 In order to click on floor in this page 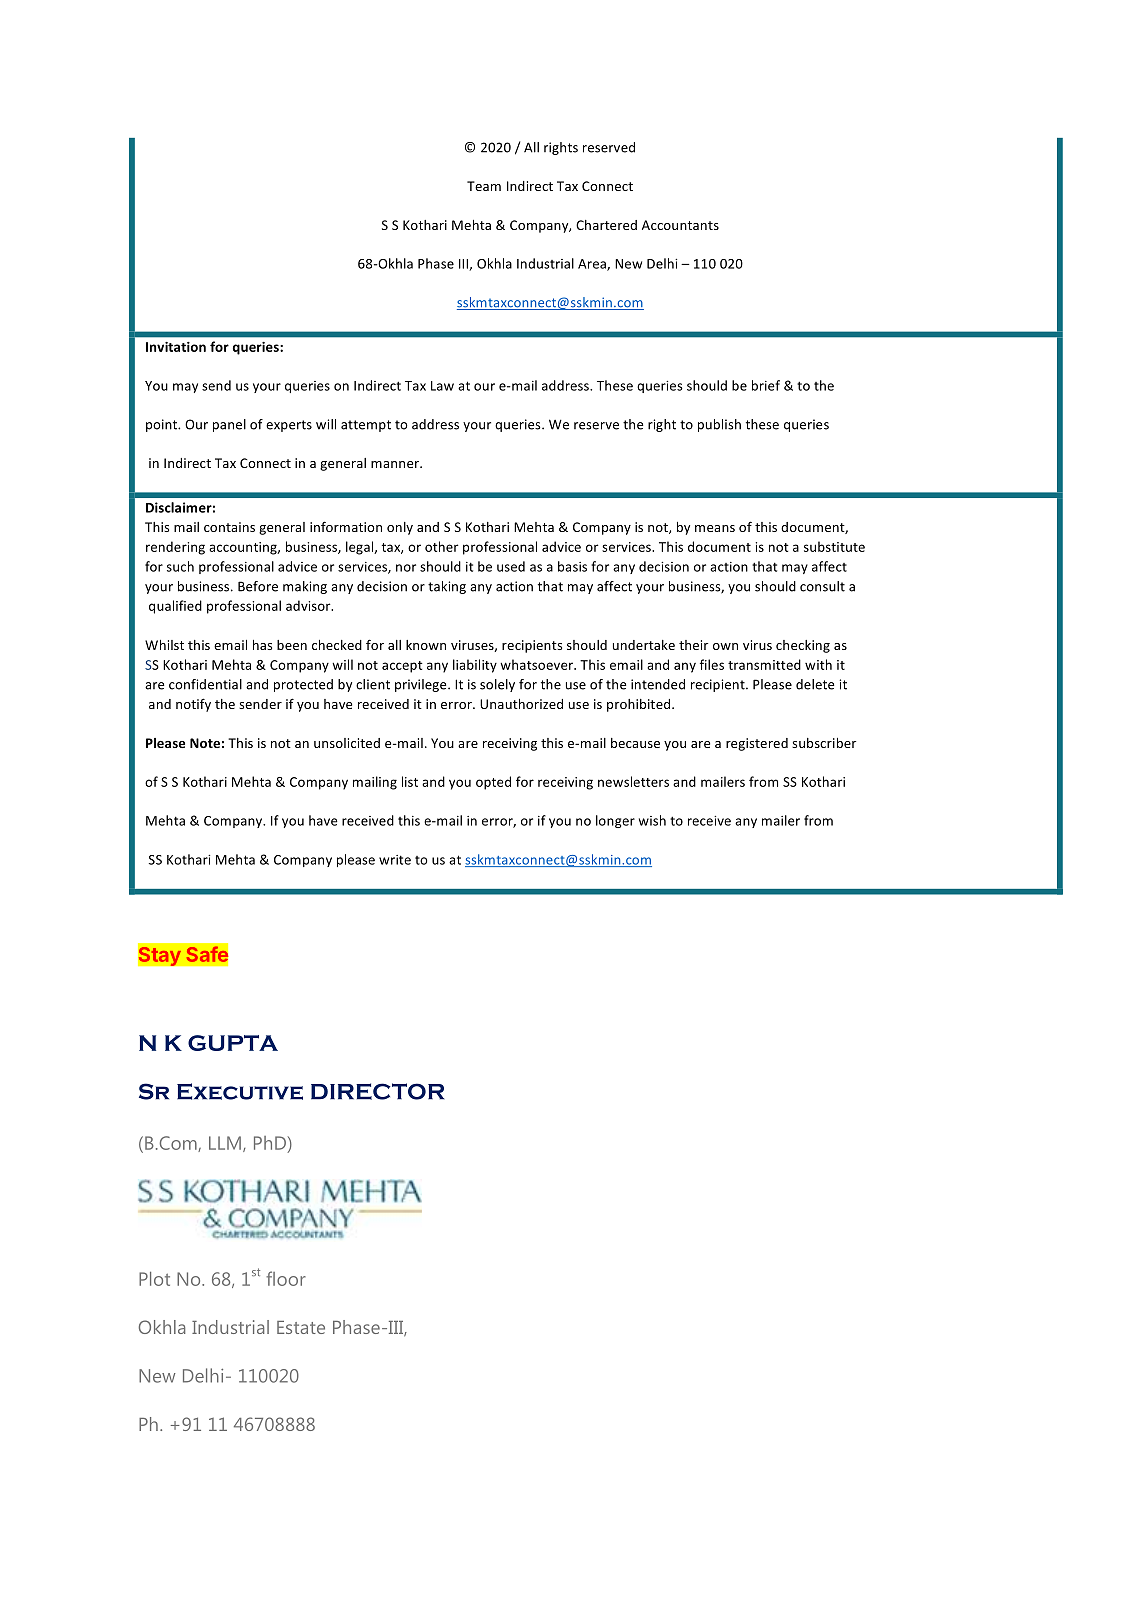, I will do `click(286, 1278)`.
